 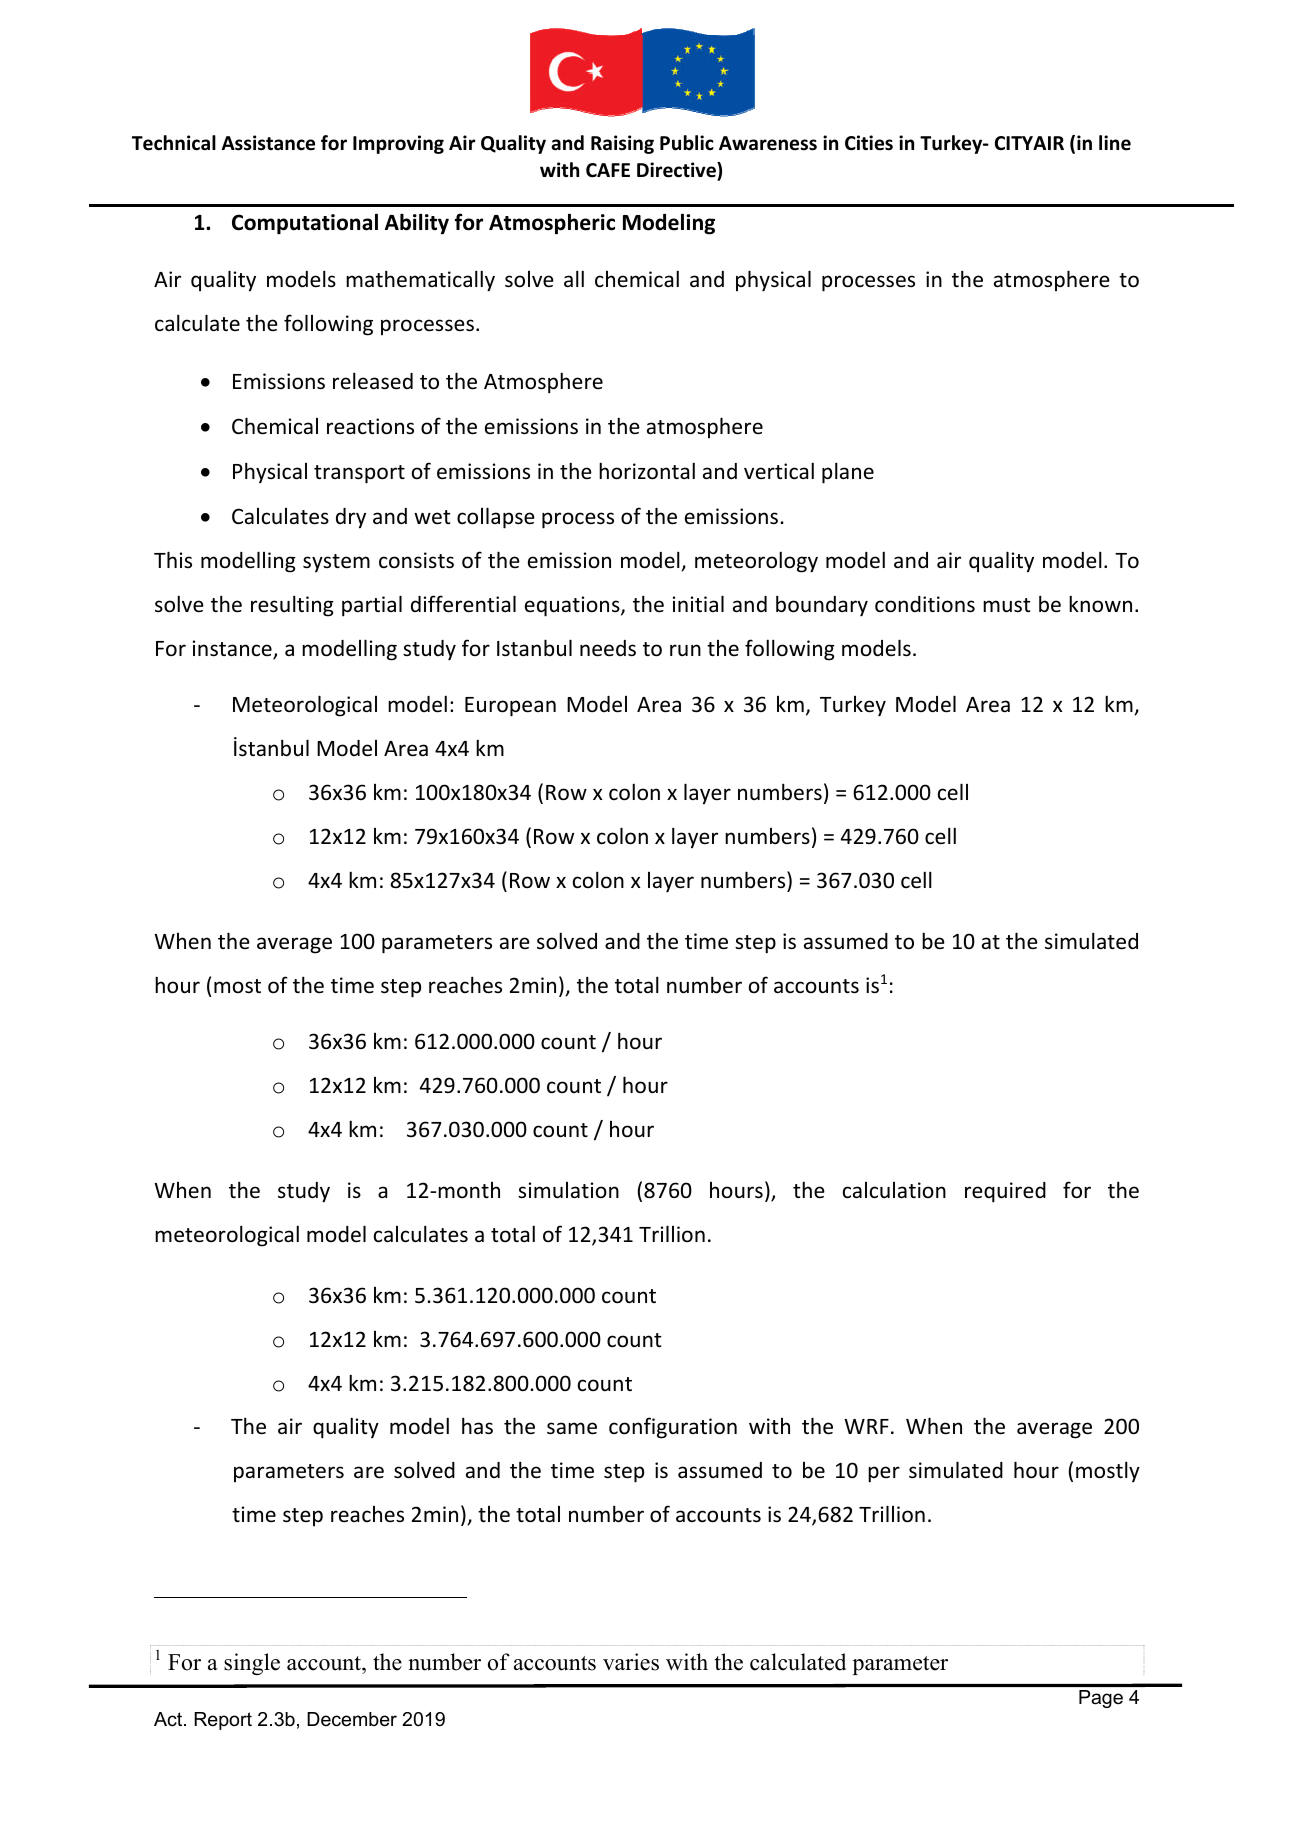 I want to click on Directive, so click(x=677, y=171).
